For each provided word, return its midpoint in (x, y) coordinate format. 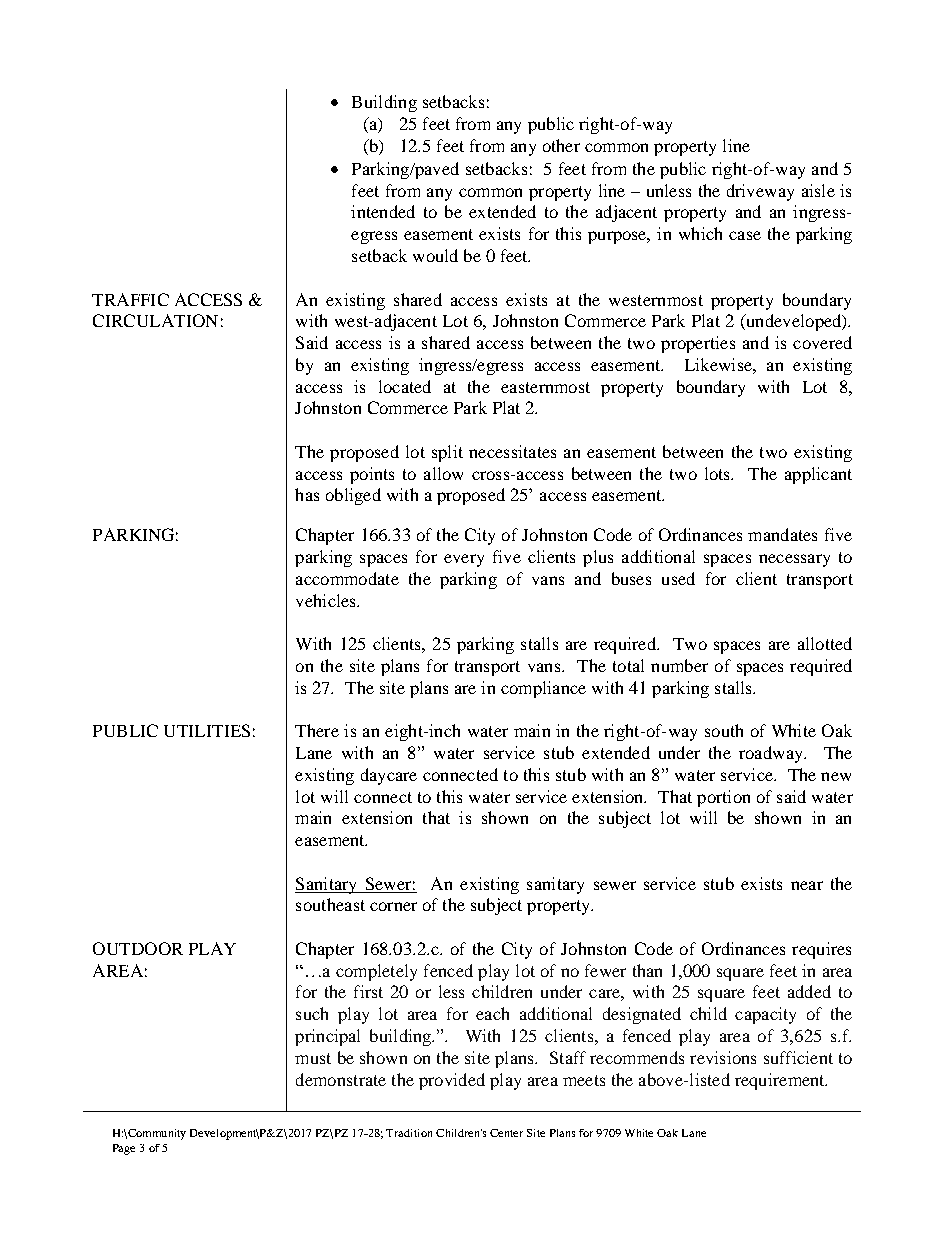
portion (723, 798)
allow (443, 473)
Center (506, 1133)
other (561, 145)
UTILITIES (207, 730)
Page (124, 1149)
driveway (760, 192)
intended (383, 211)
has (307, 494)
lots (718, 473)
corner (393, 906)
